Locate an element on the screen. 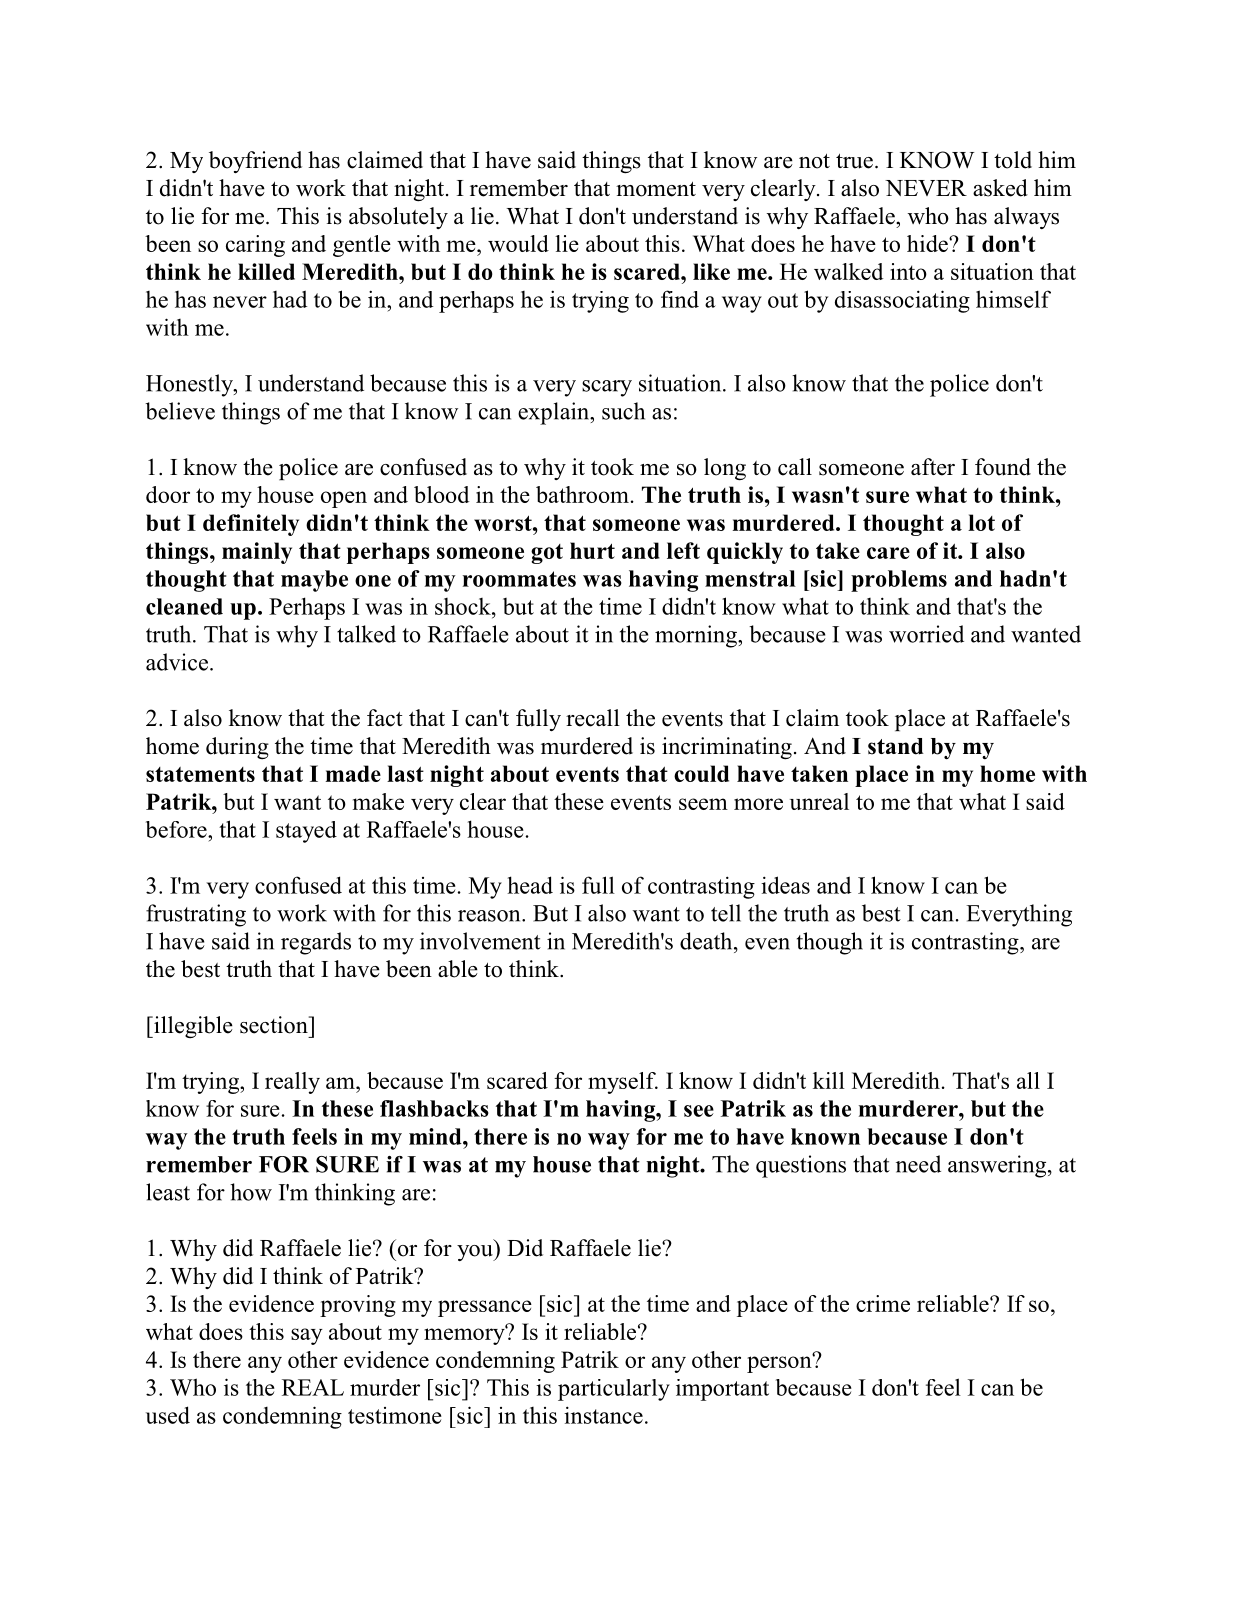  say is located at coordinates (307, 1336).
